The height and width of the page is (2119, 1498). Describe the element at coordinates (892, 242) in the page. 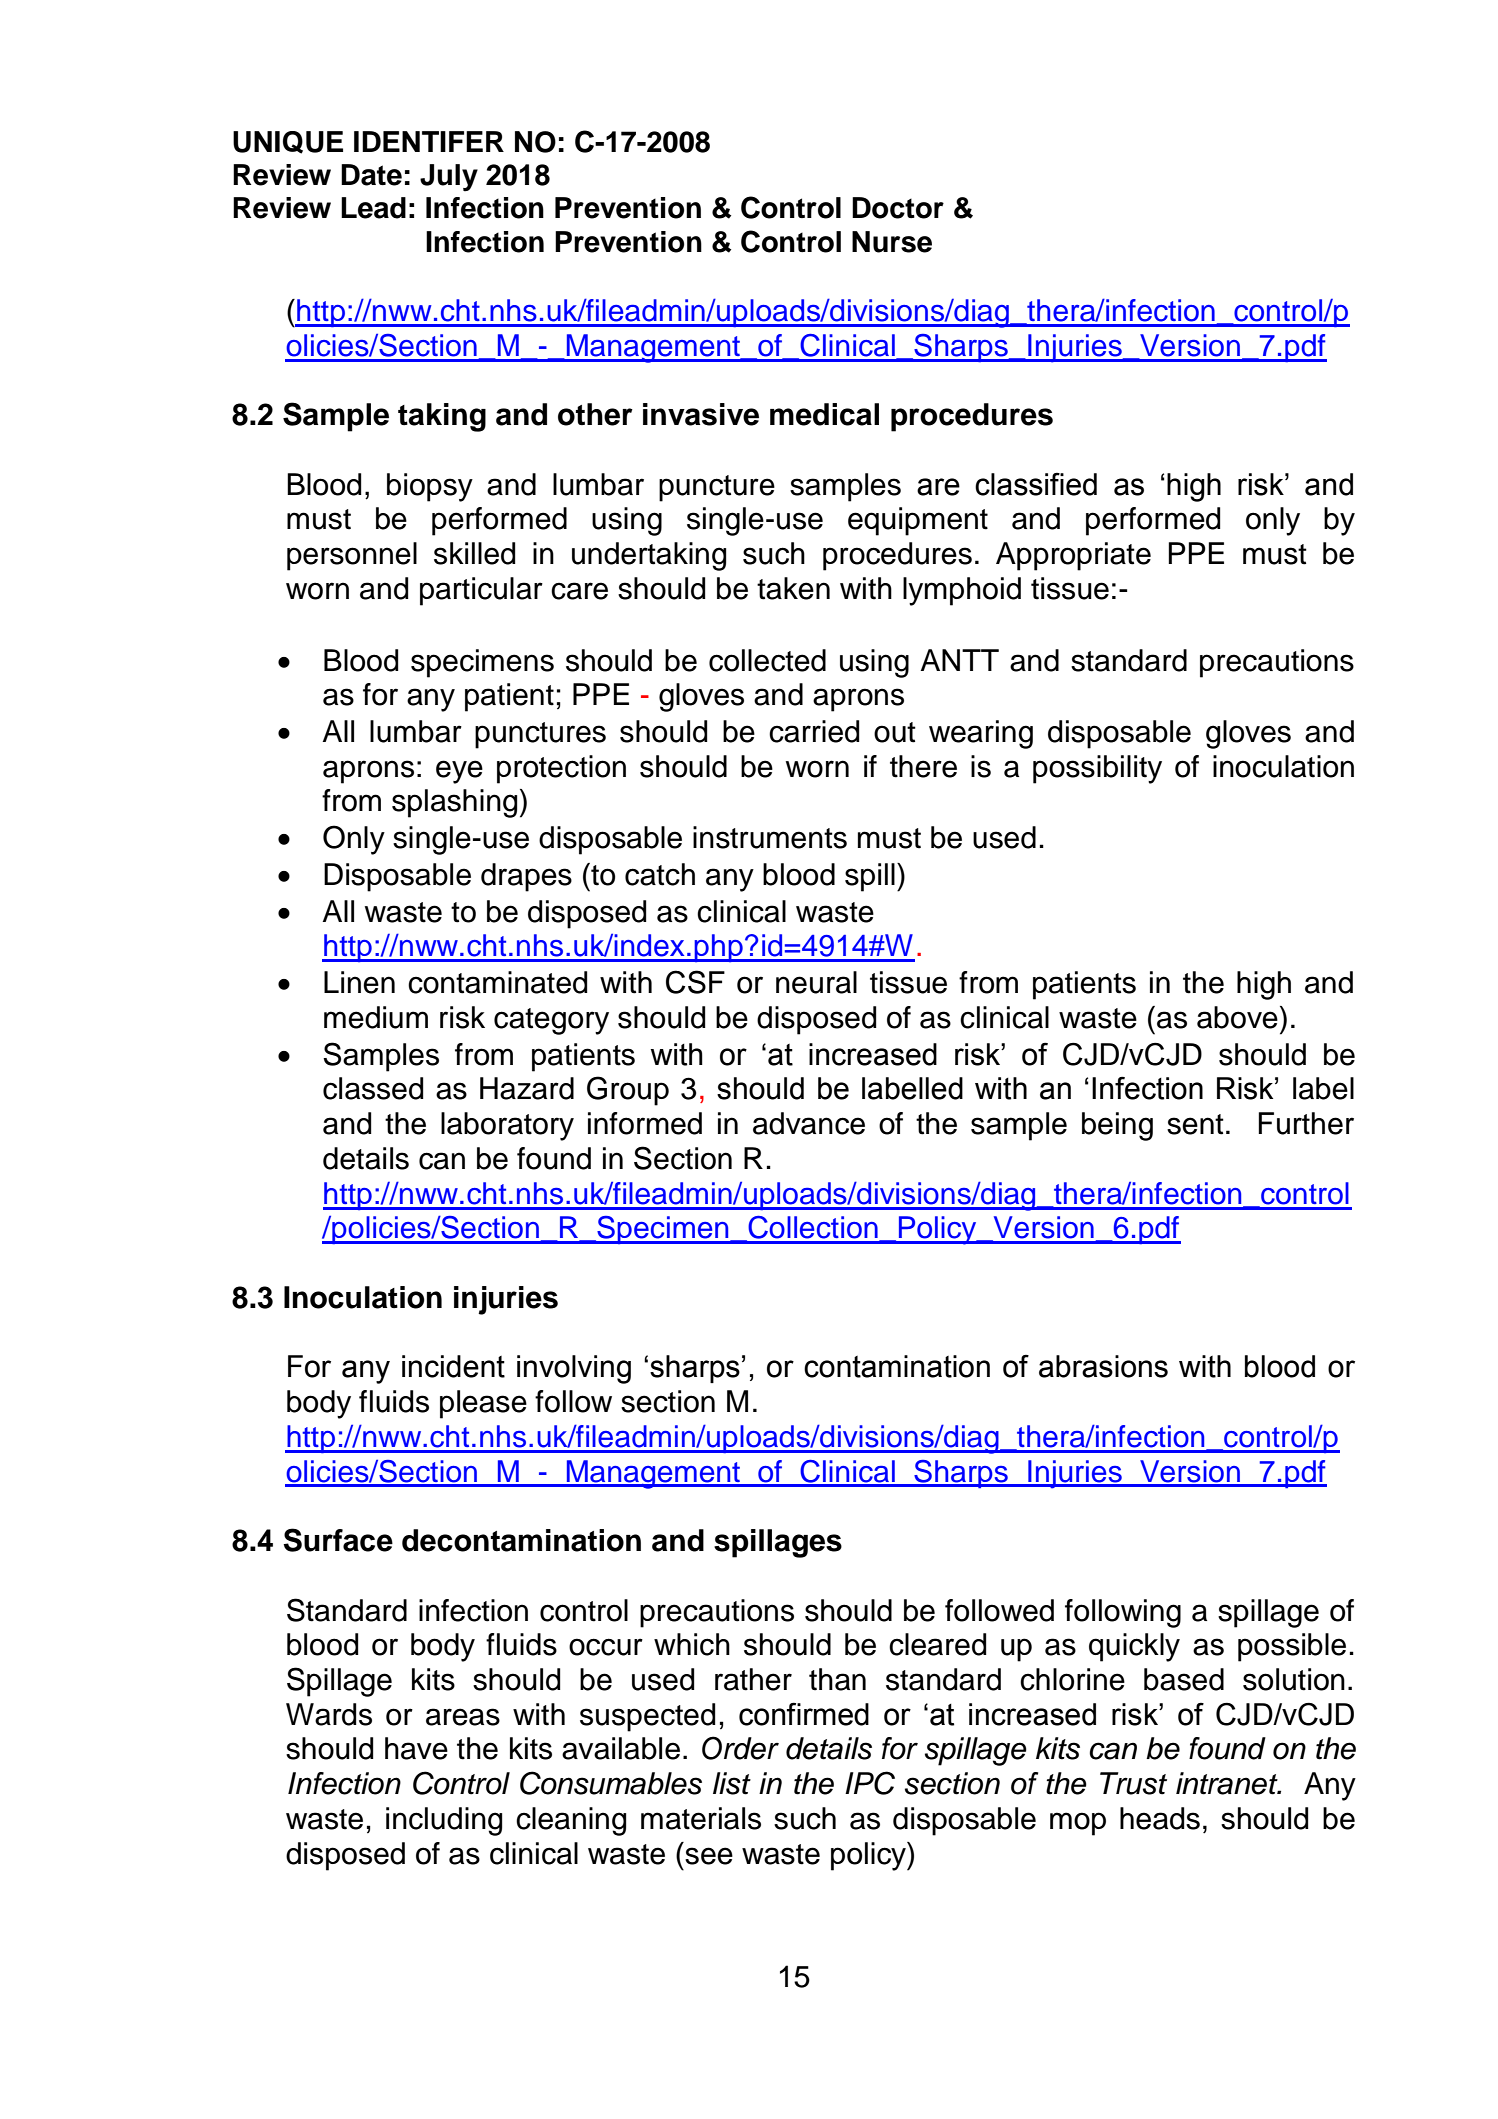

I see `Nurse` at that location.
